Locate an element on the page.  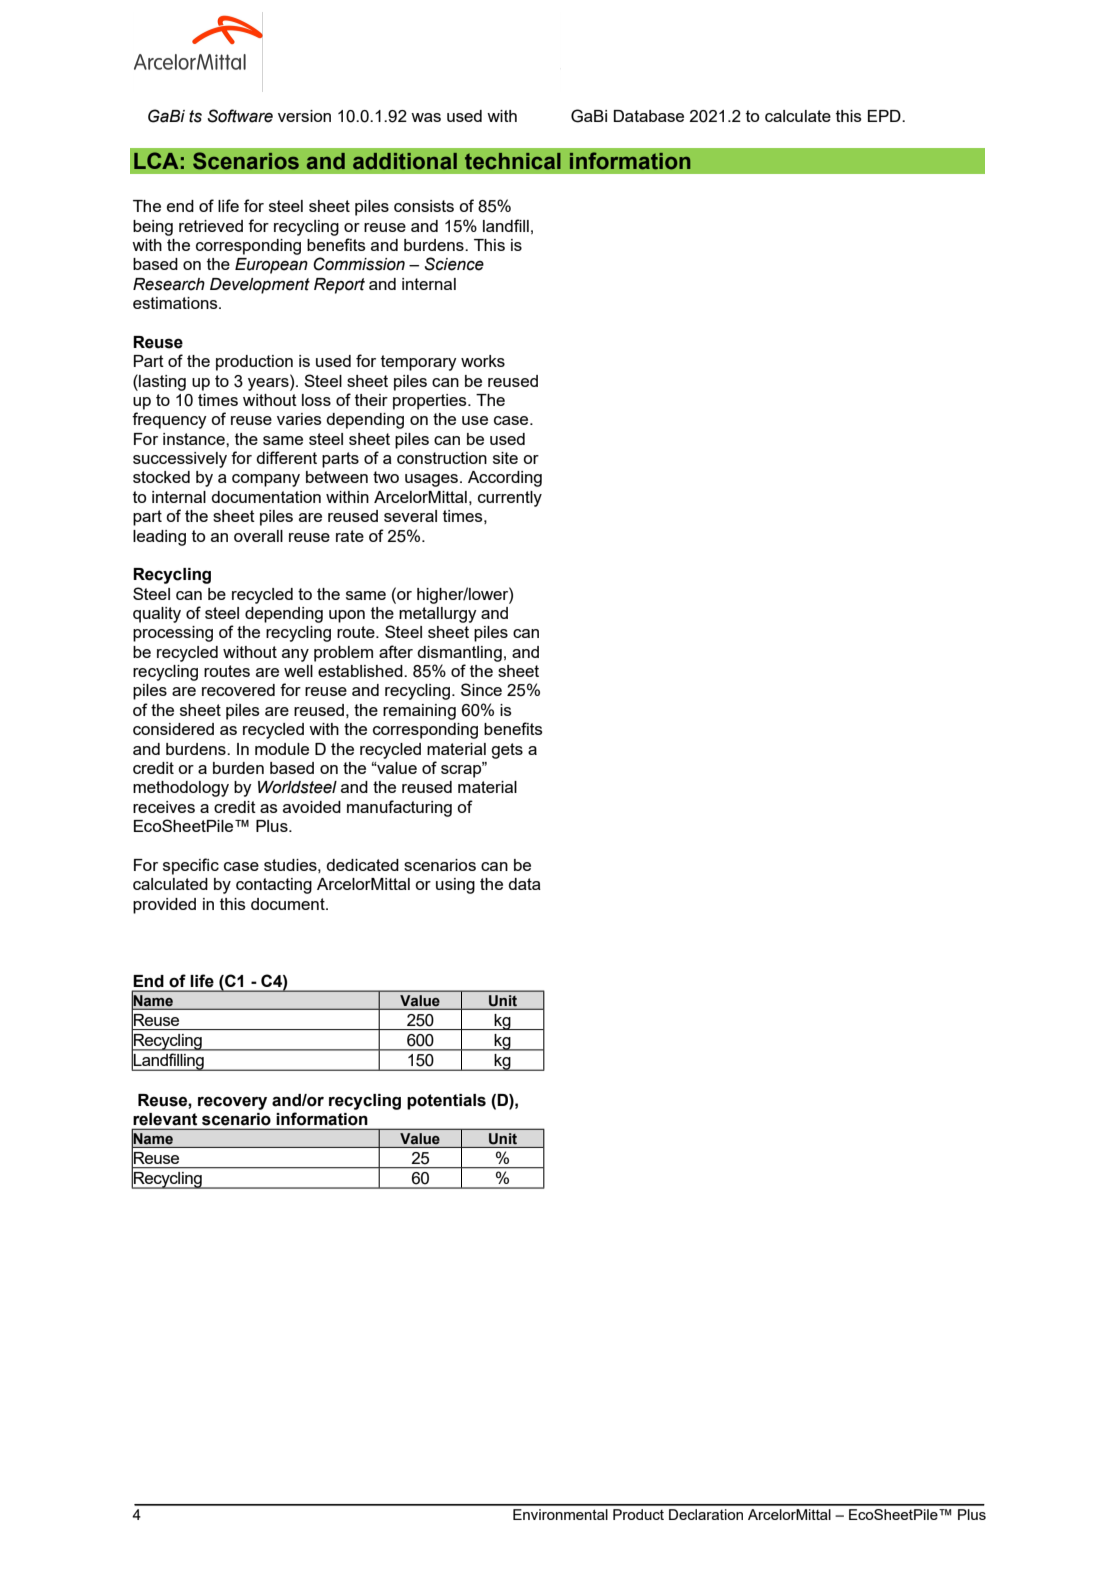
Software is located at coordinates (240, 116).
